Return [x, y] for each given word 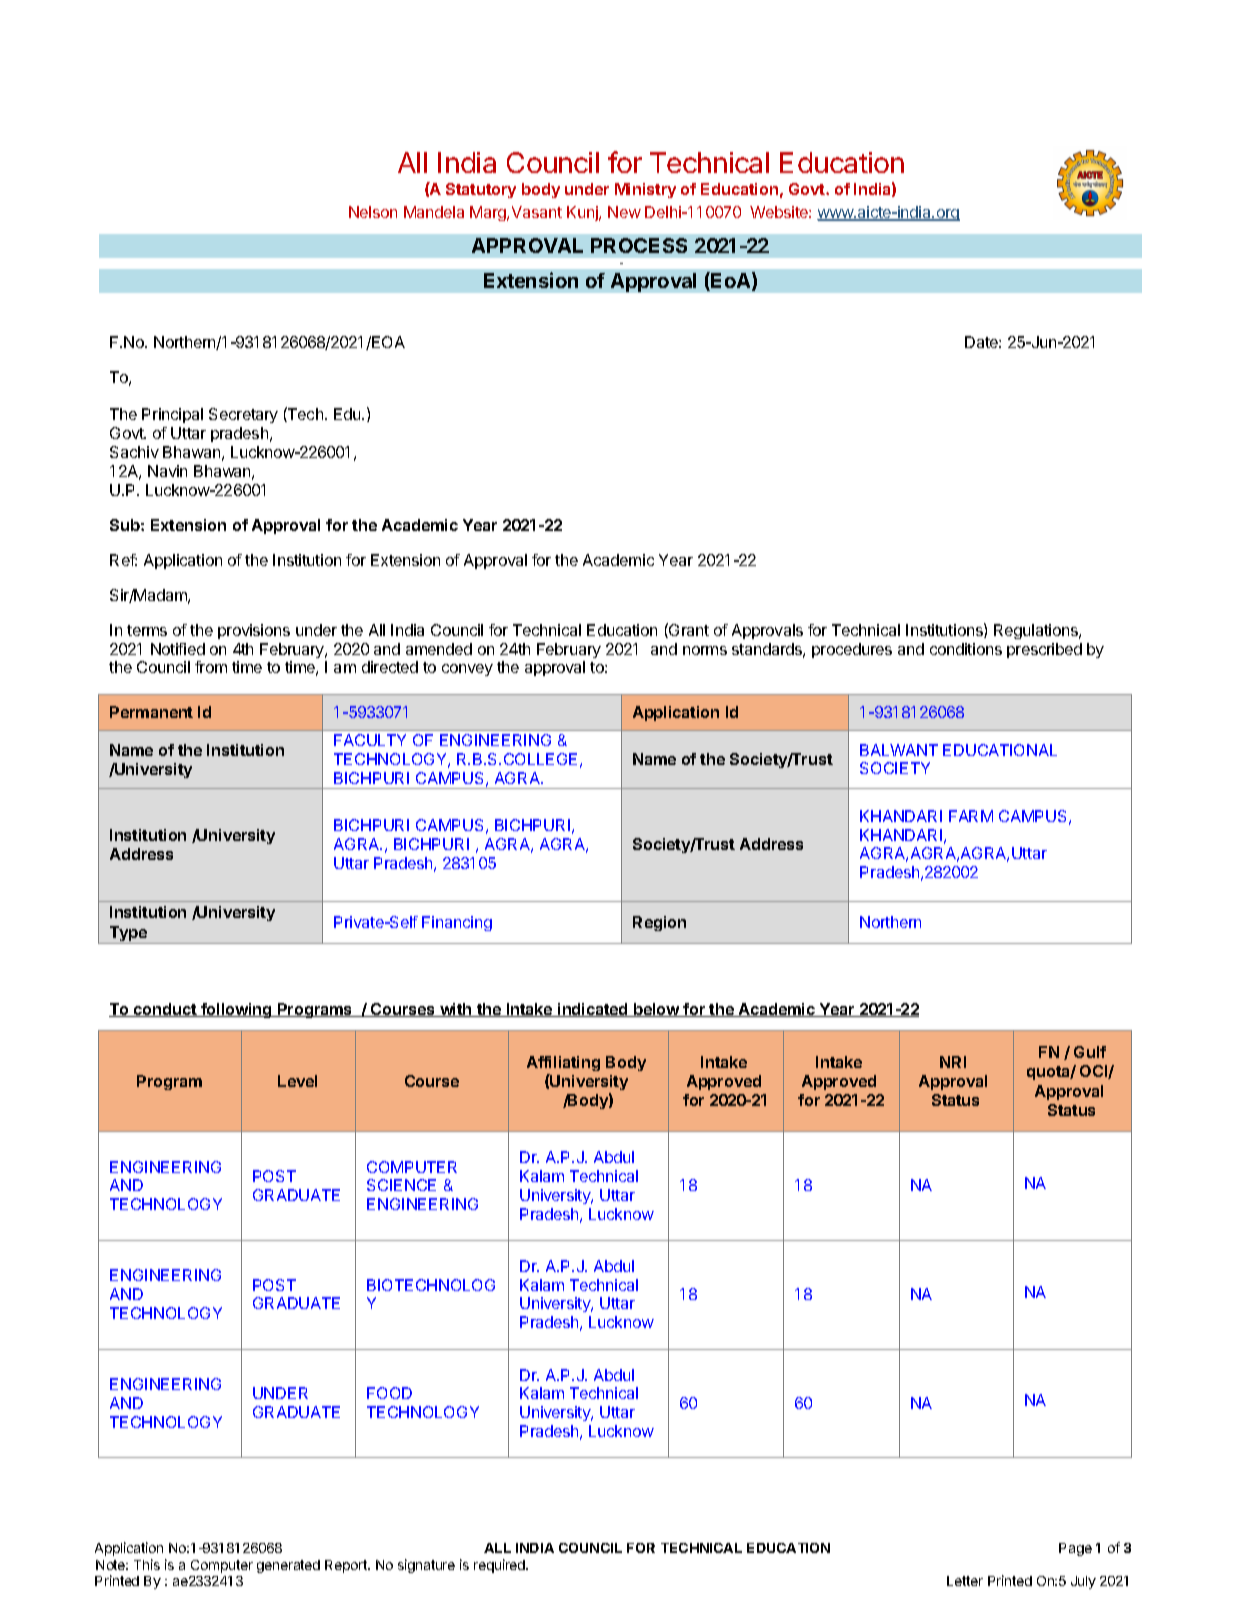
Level [297, 1081]
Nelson [373, 212]
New [624, 212]
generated [288, 1566]
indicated [593, 1010]
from [211, 667]
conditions [966, 649]
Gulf [1090, 1052]
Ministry [645, 190]
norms [705, 650]
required [500, 1566]
